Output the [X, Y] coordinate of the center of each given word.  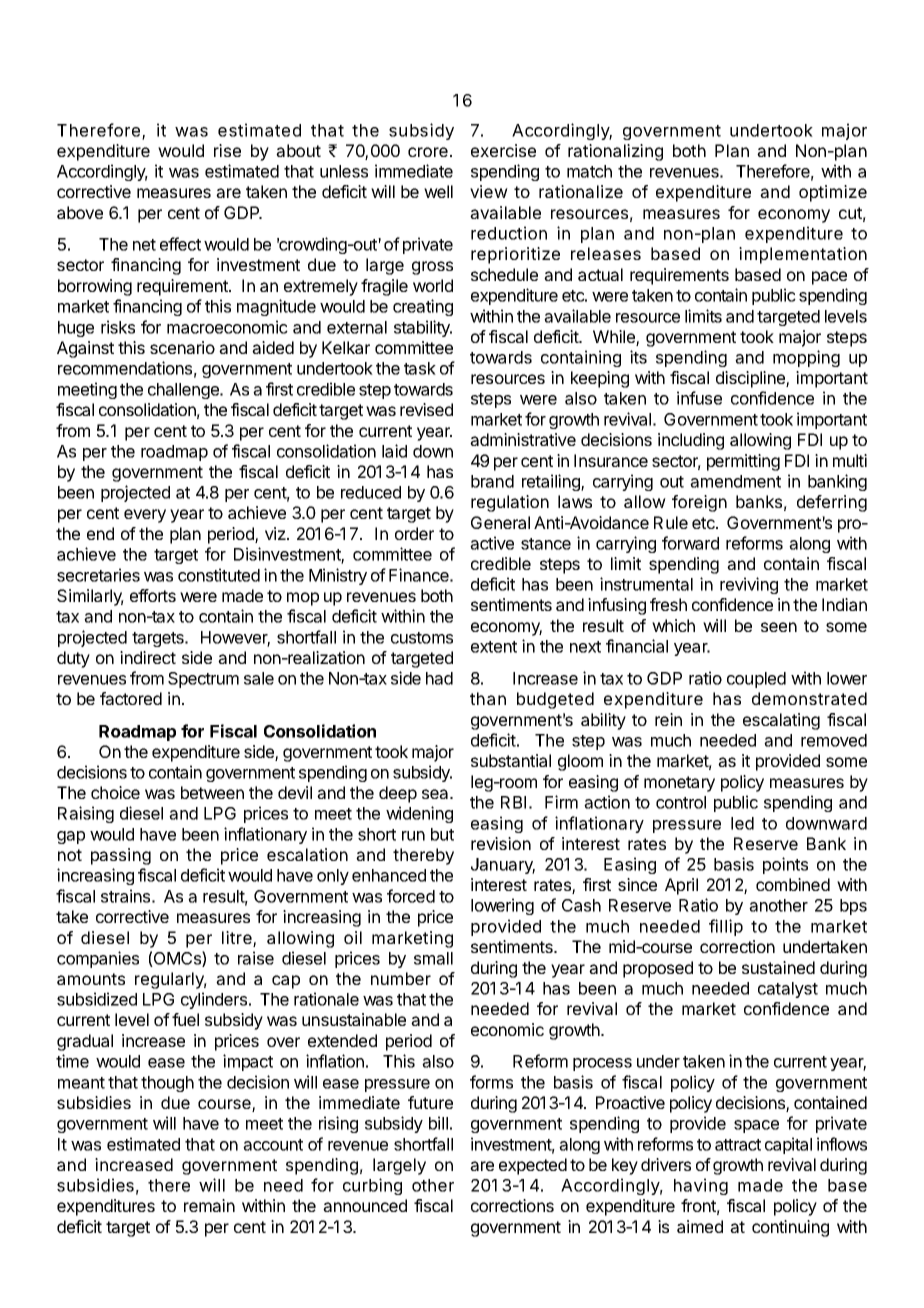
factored [131, 698]
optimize [833, 193]
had [439, 678]
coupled [756, 680]
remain [209, 1205]
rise [227, 150]
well [438, 191]
